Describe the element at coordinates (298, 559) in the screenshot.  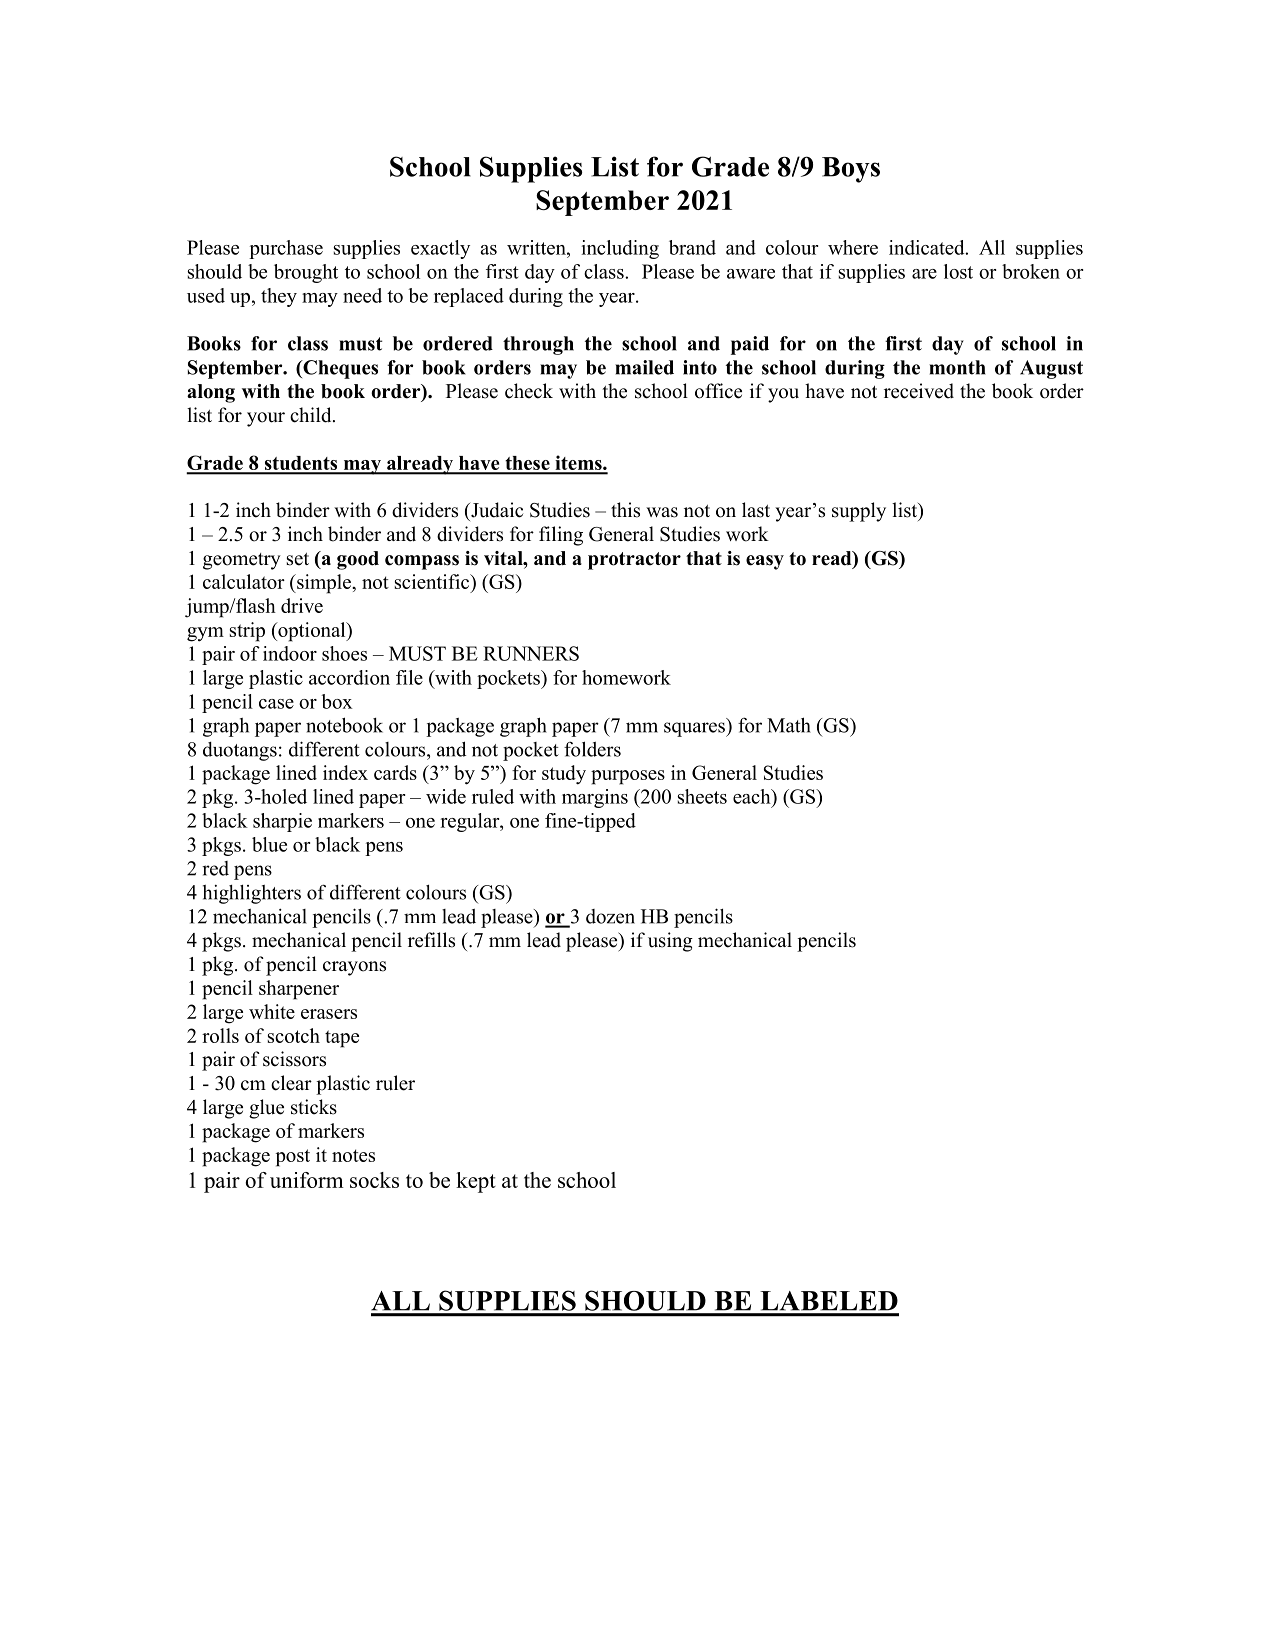
I see `set` at that location.
